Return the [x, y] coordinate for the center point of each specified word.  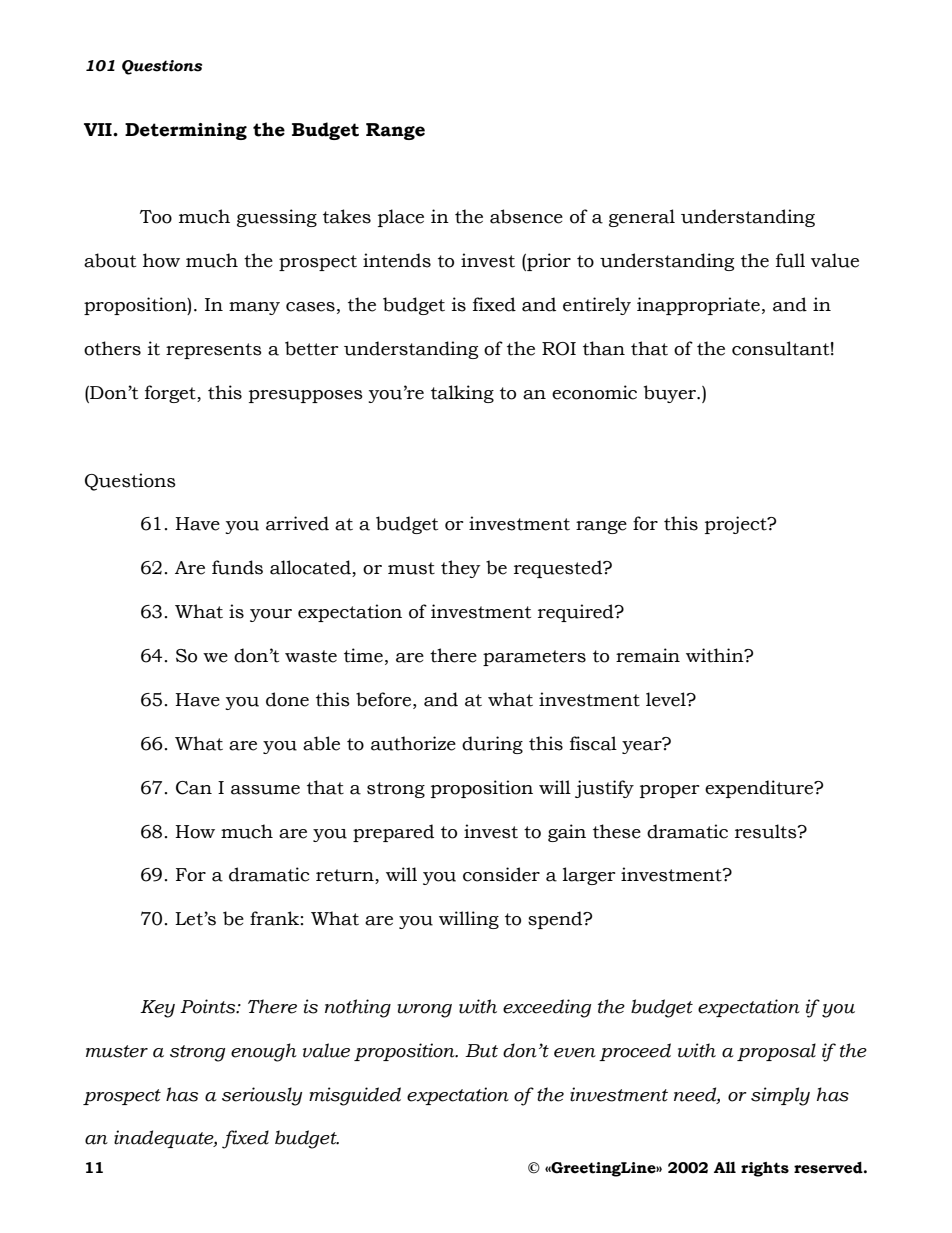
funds [237, 567]
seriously [262, 1096]
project [737, 525]
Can [194, 788]
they [461, 569]
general [642, 218]
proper [670, 791]
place [401, 218]
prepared [393, 833]
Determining [186, 131]
